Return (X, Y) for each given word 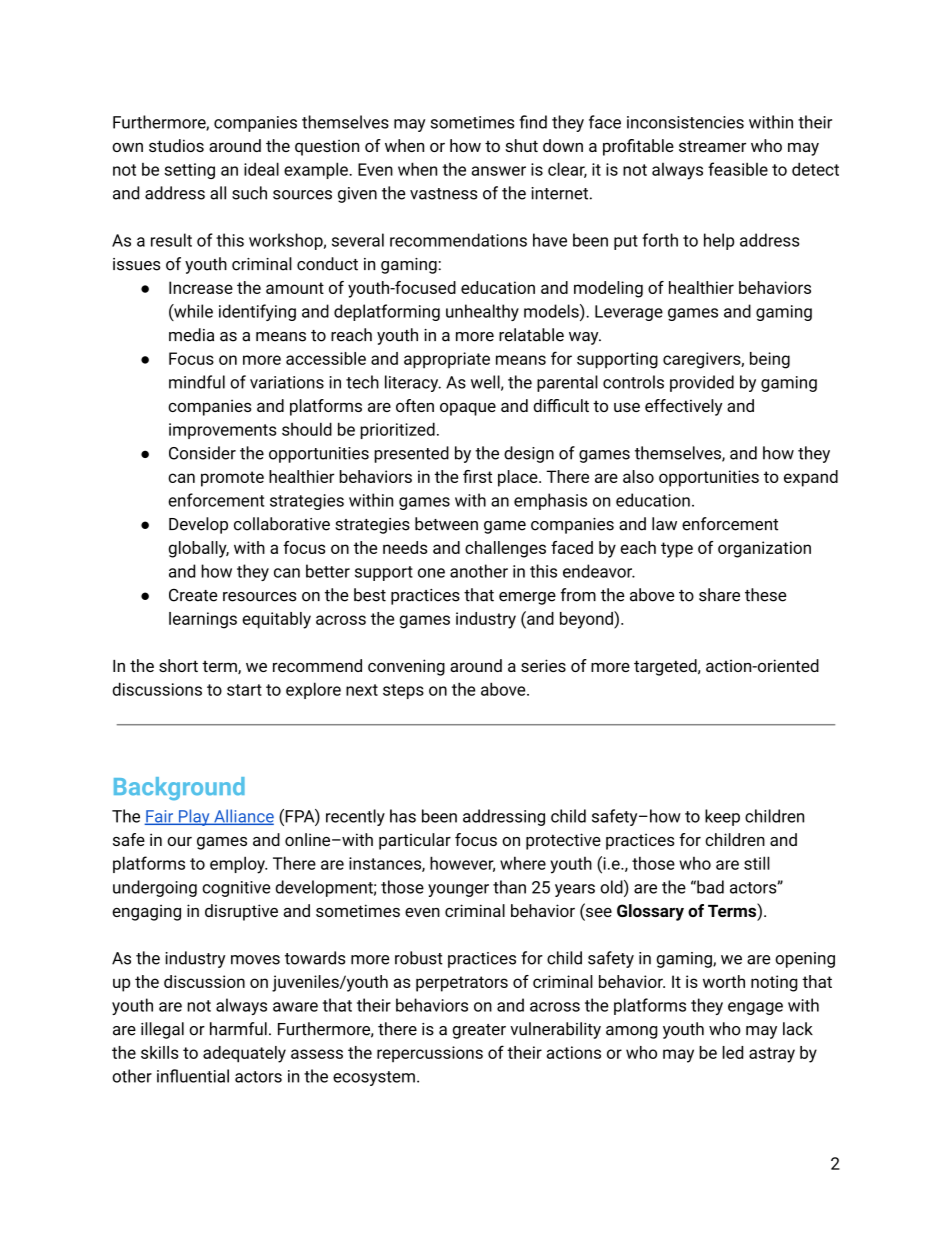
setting (189, 171)
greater (479, 1031)
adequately (244, 1054)
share (719, 595)
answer (499, 171)
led (732, 1052)
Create (193, 595)
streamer (712, 146)
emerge (527, 598)
